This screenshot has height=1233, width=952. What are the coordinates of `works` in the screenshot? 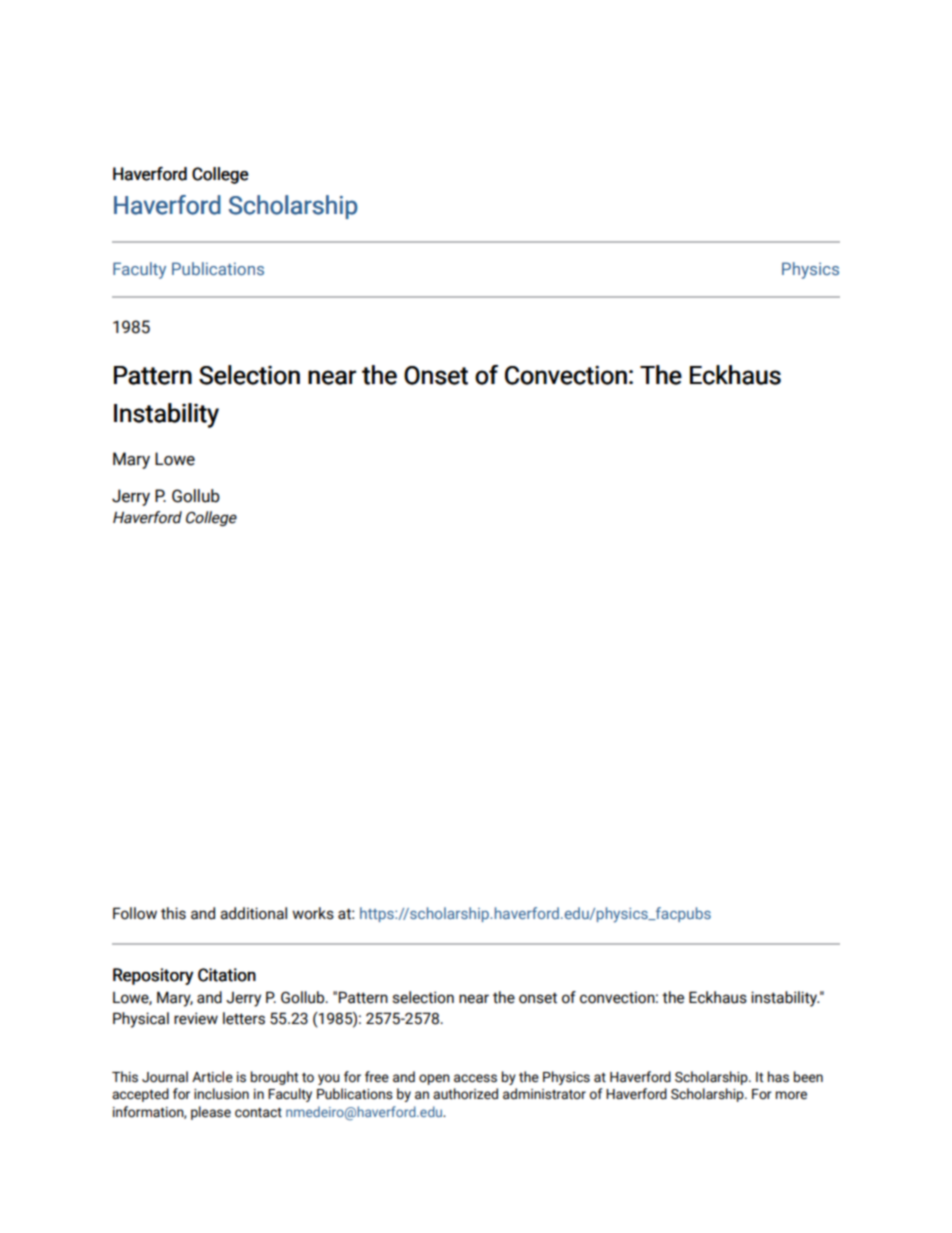 It's located at (313, 913).
